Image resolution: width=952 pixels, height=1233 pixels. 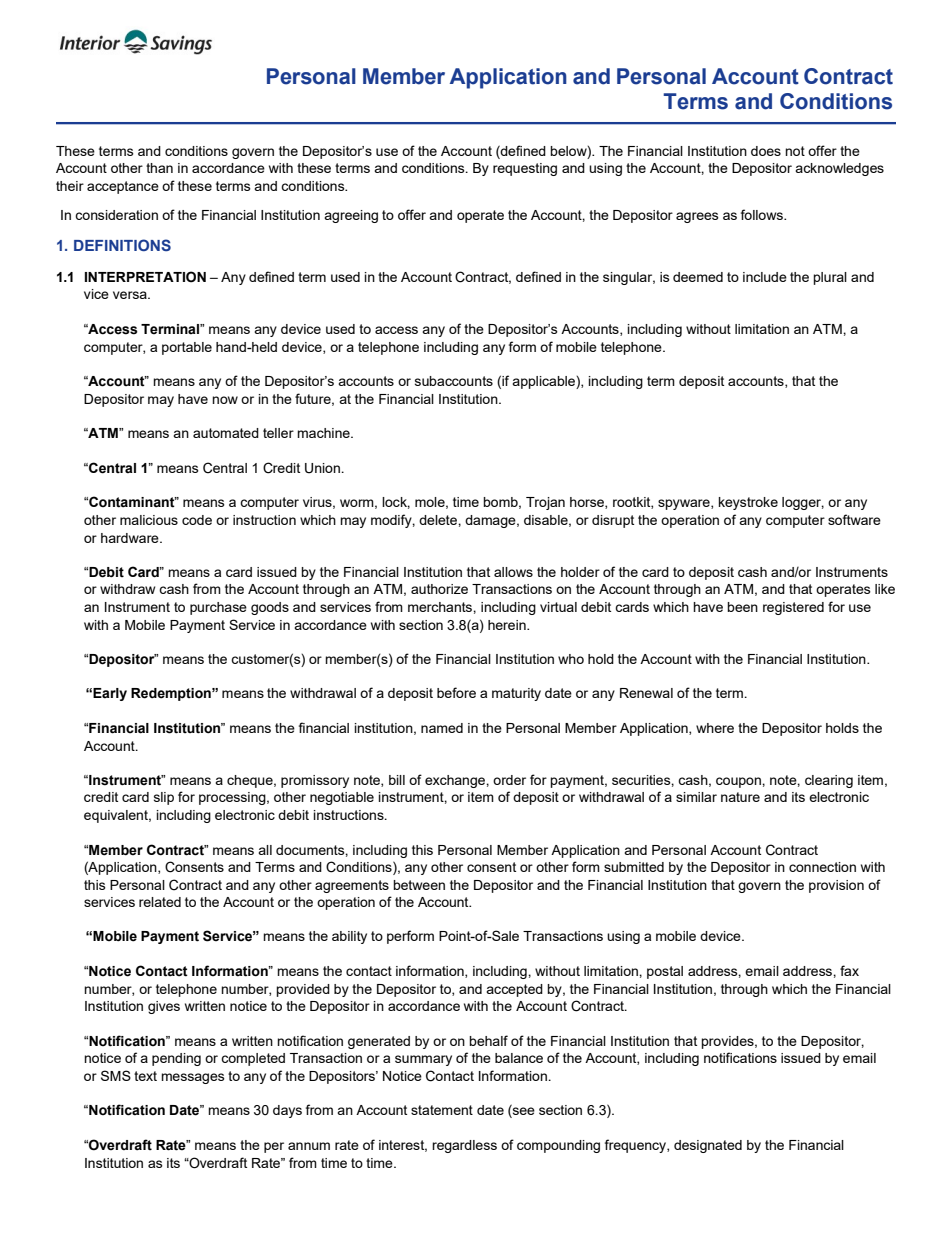 I want to click on herein, so click(x=508, y=625).
